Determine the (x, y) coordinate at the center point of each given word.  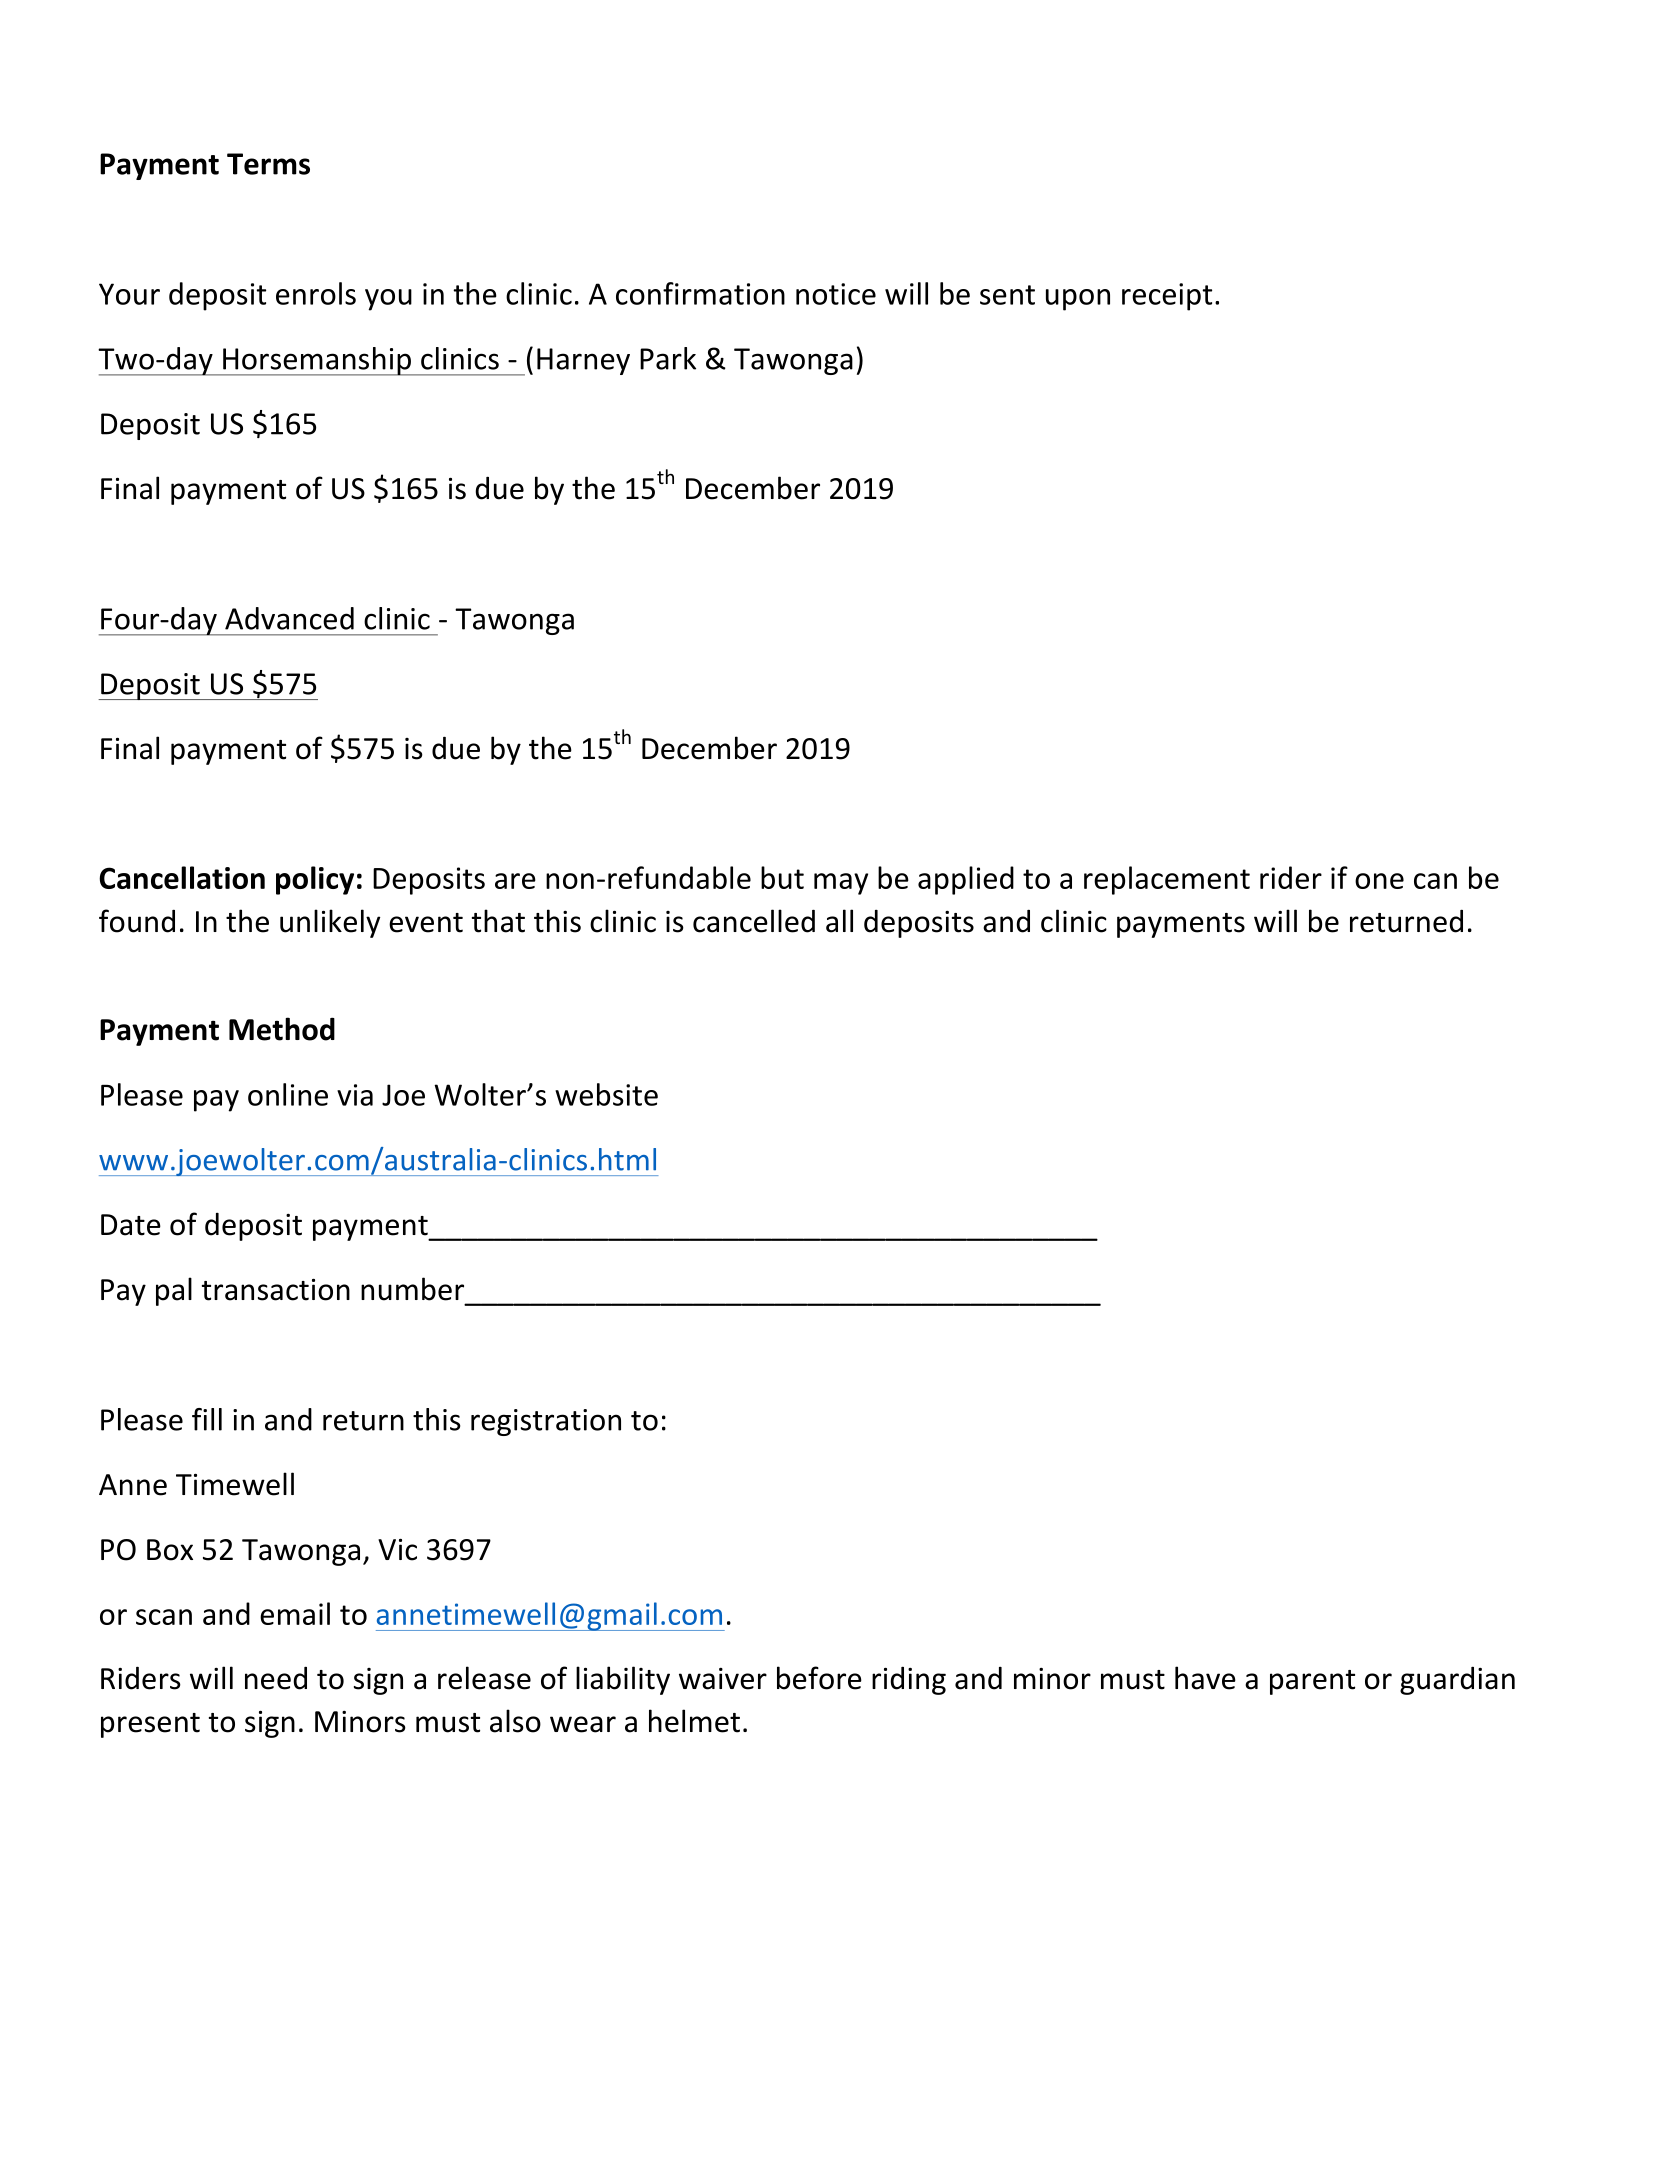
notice (836, 294)
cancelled (754, 921)
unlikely (330, 923)
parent (1312, 1682)
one (1379, 881)
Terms (268, 164)
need (276, 1678)
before (819, 1678)
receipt (1167, 297)
